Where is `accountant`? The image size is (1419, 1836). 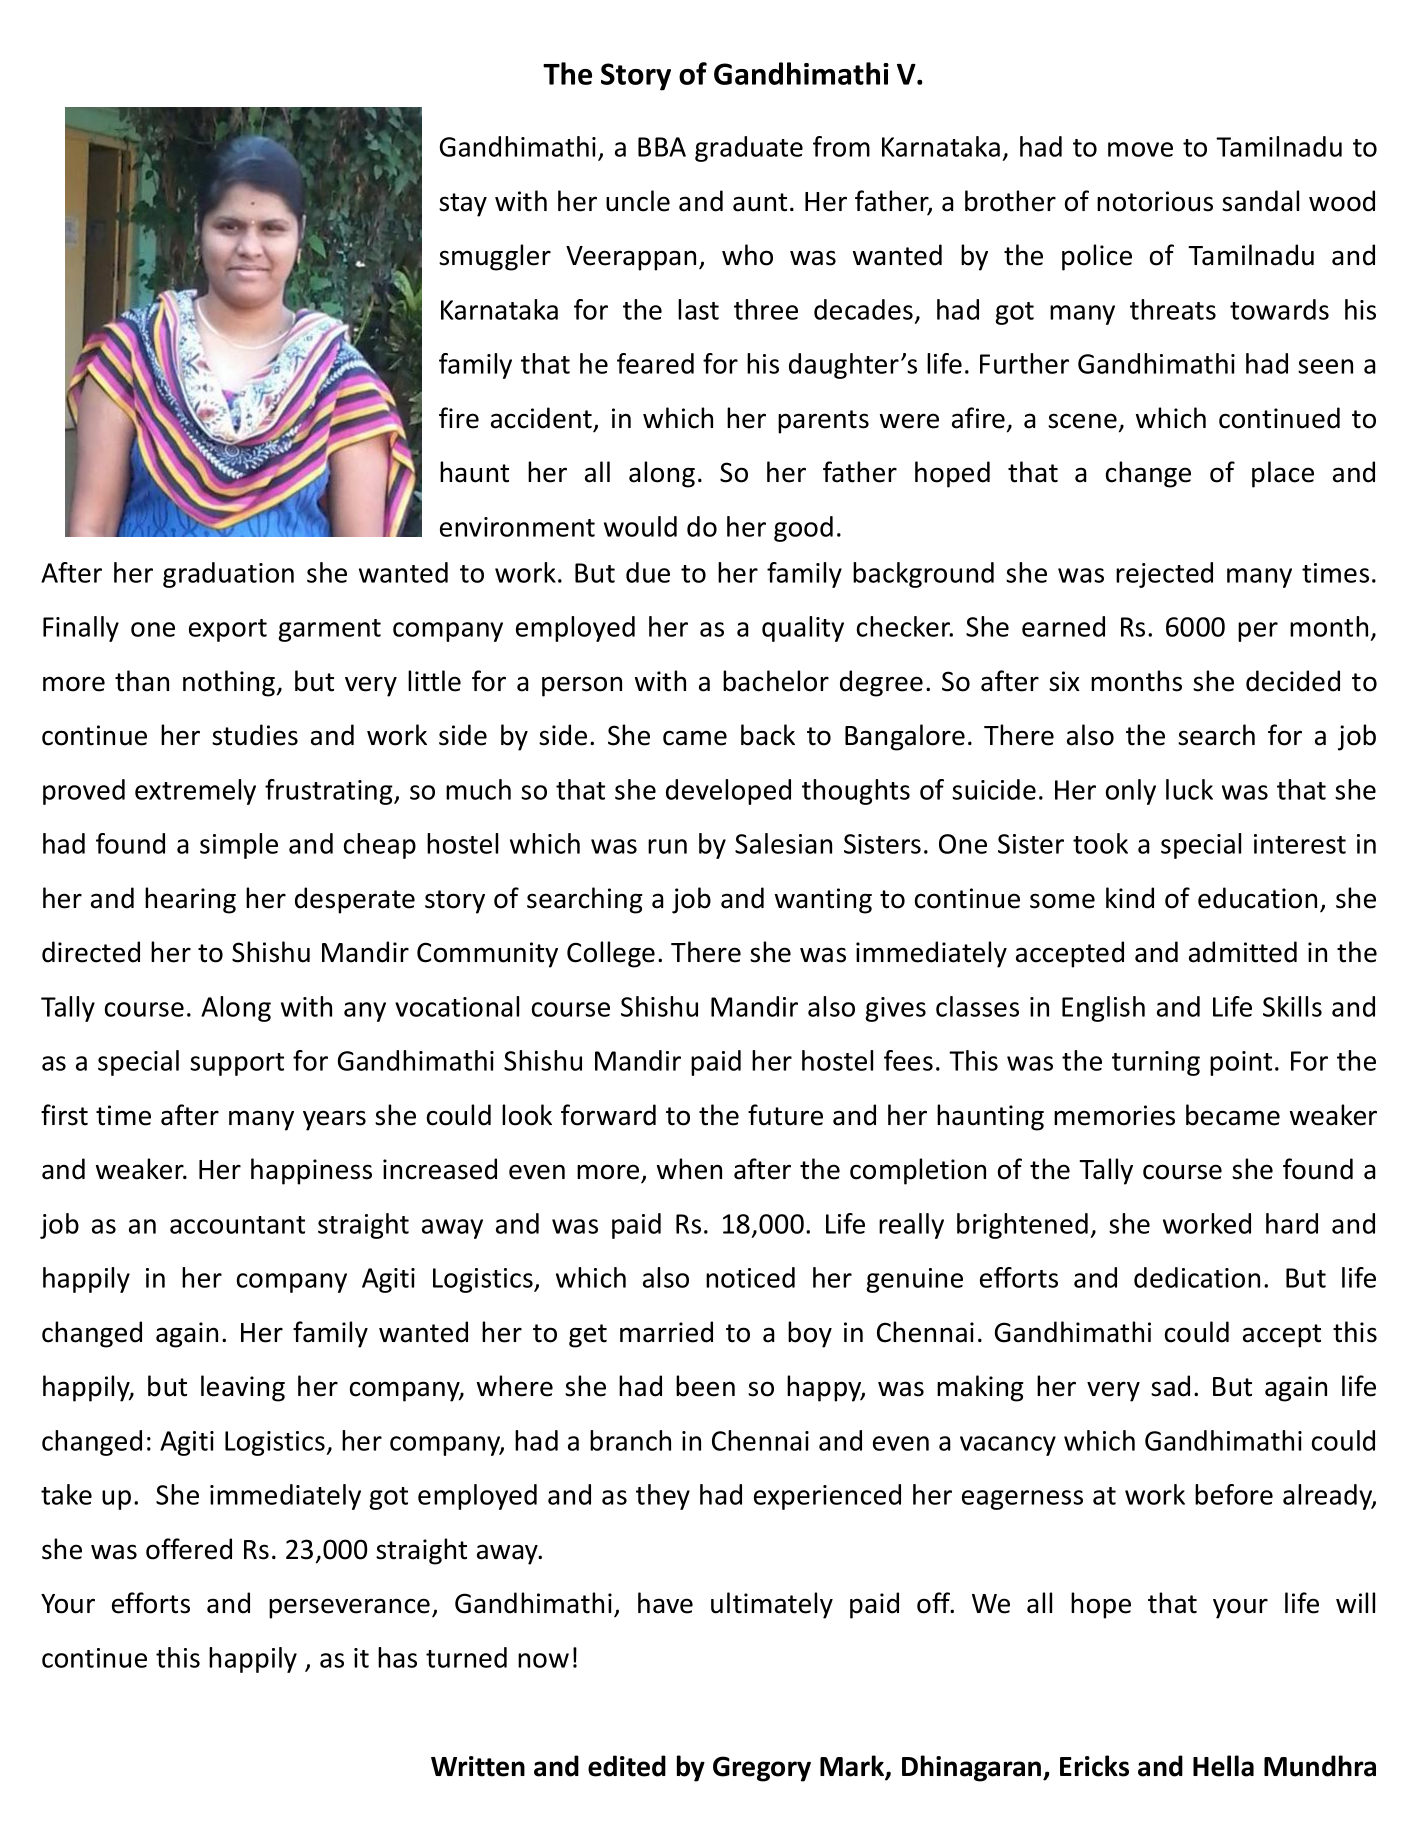
accountant is located at coordinates (237, 1225).
